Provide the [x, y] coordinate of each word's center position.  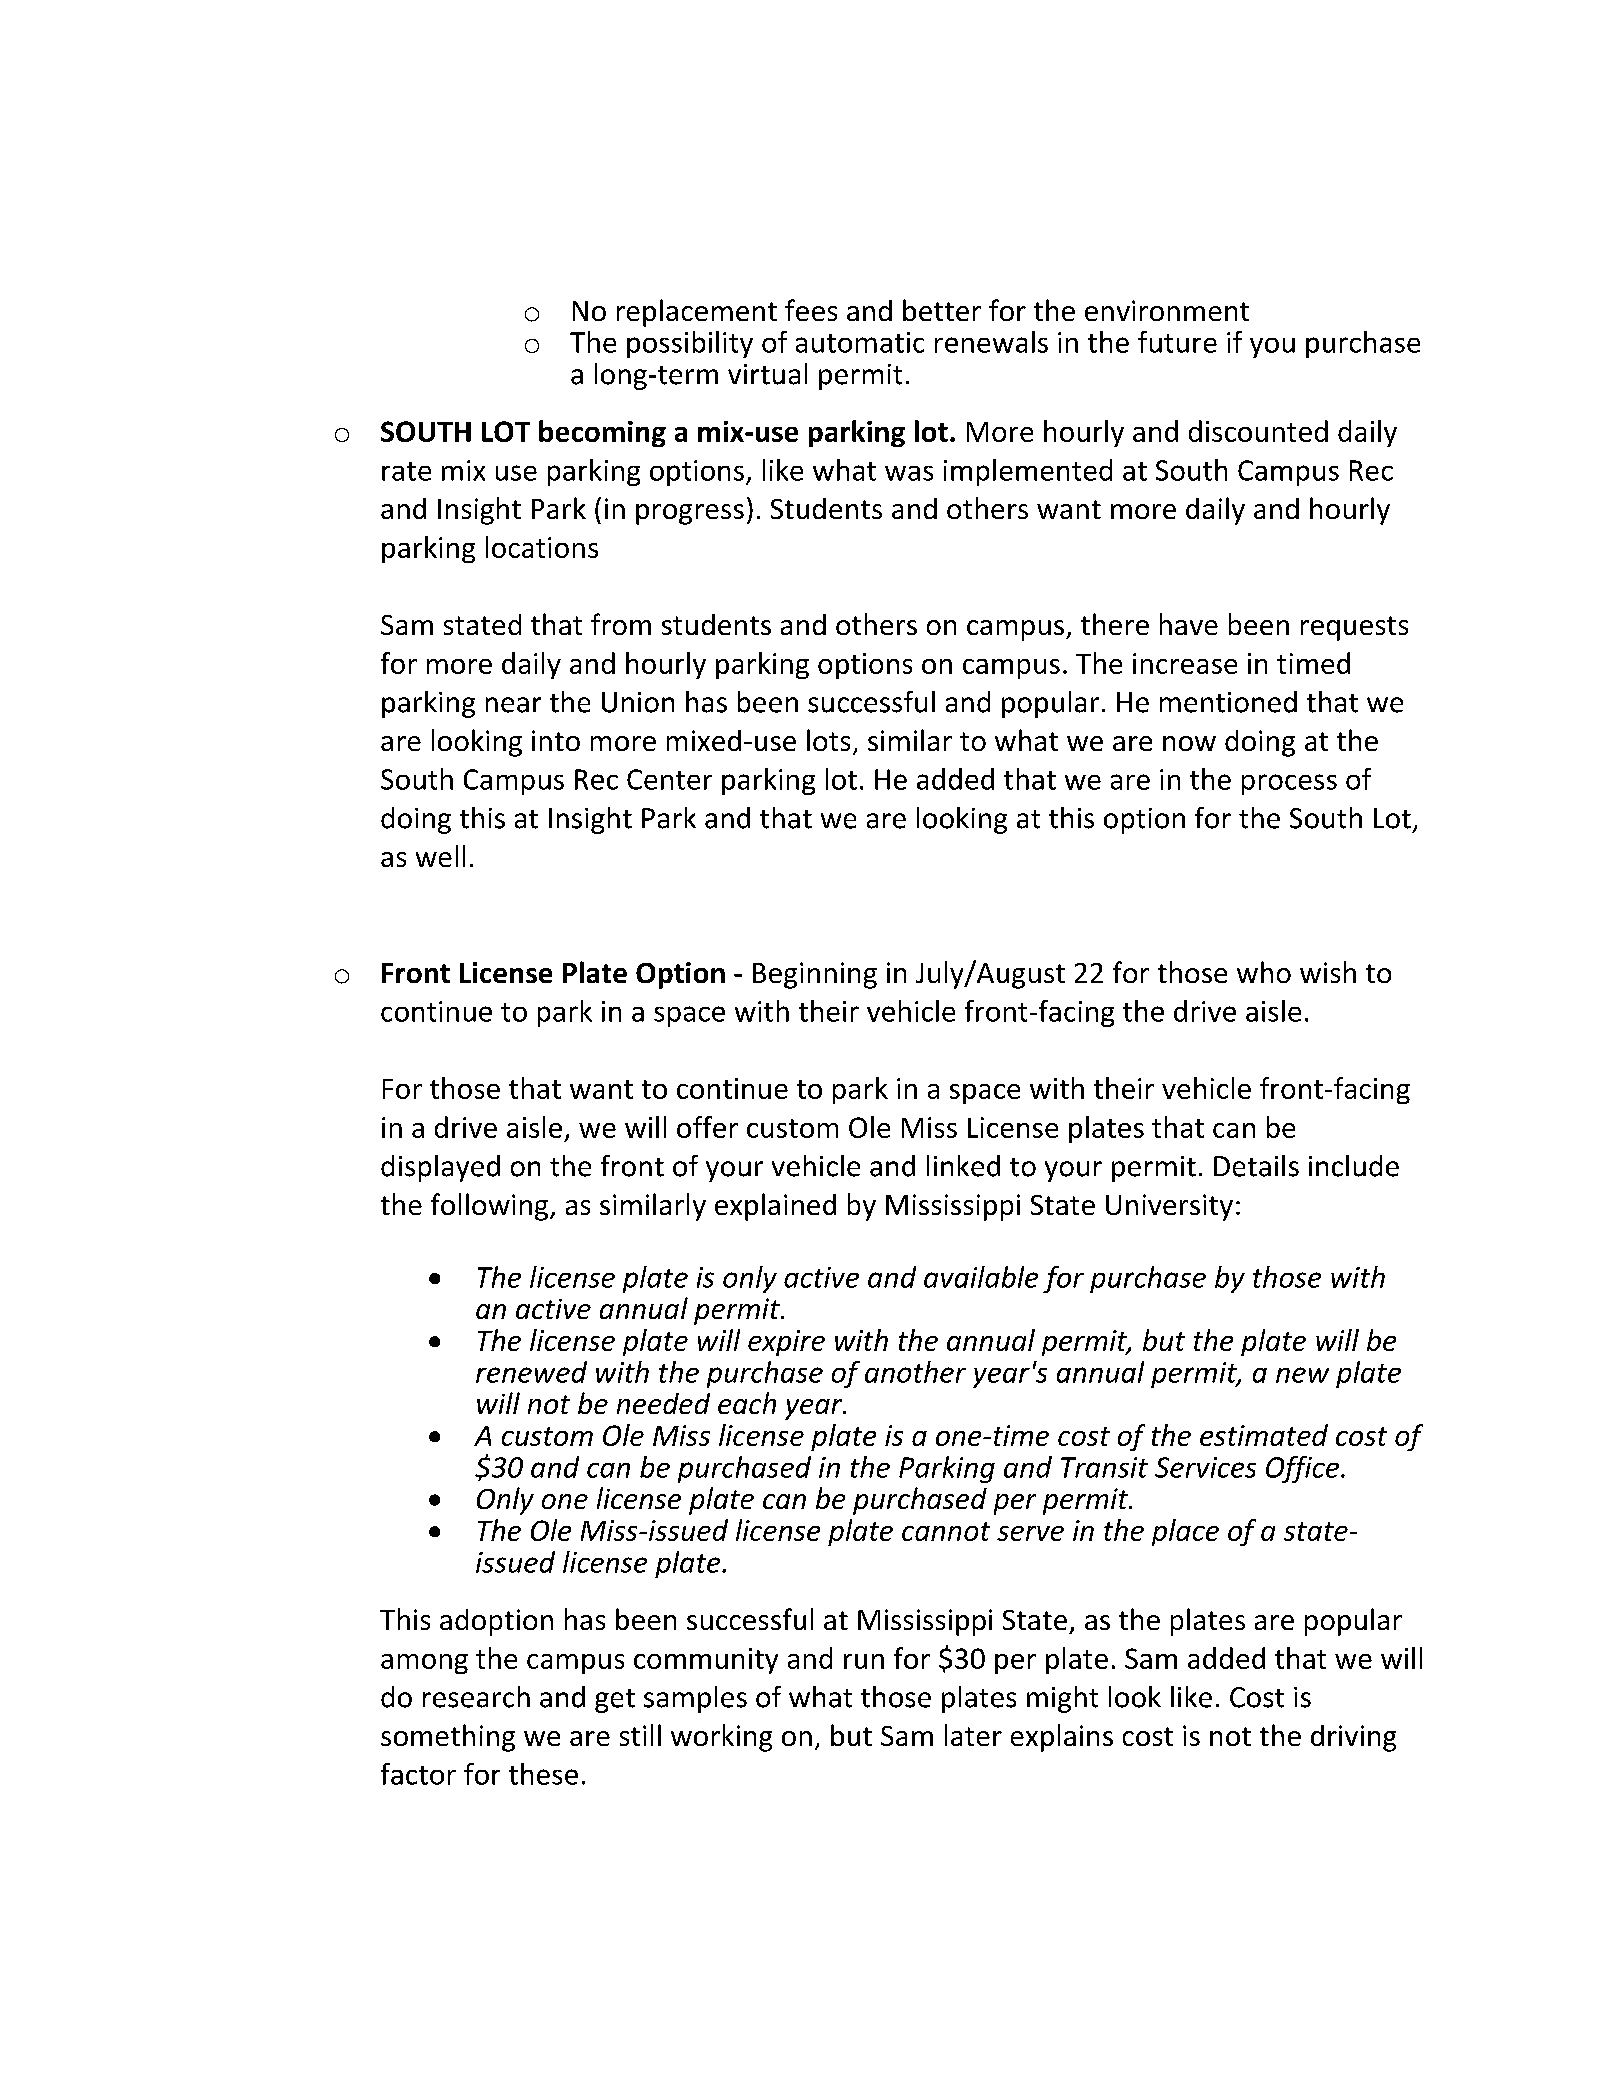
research [476, 1697]
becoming [602, 433]
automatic [860, 342]
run [864, 1661]
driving [1353, 1738]
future [1177, 342]
